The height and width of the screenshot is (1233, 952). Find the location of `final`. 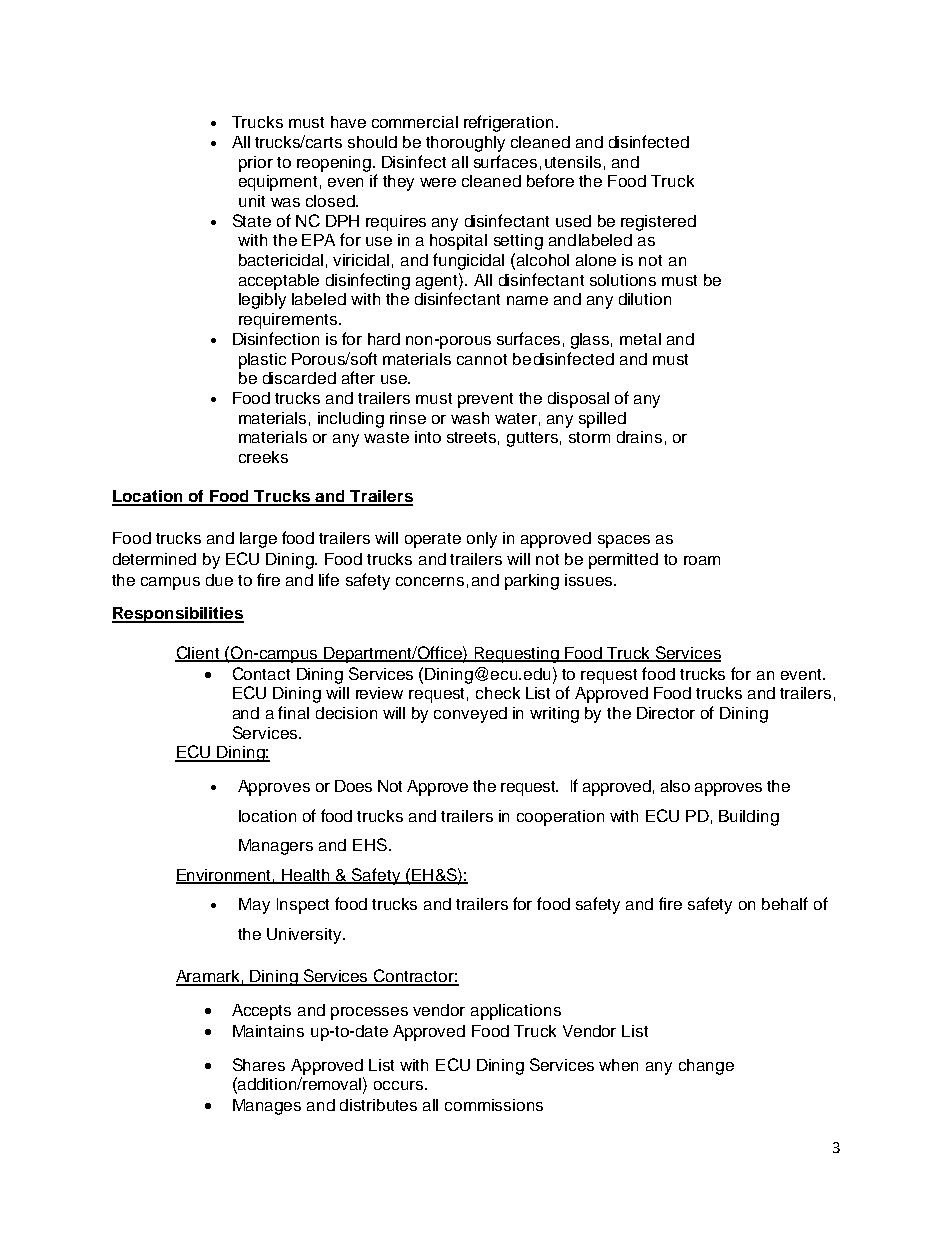

final is located at coordinates (293, 712).
